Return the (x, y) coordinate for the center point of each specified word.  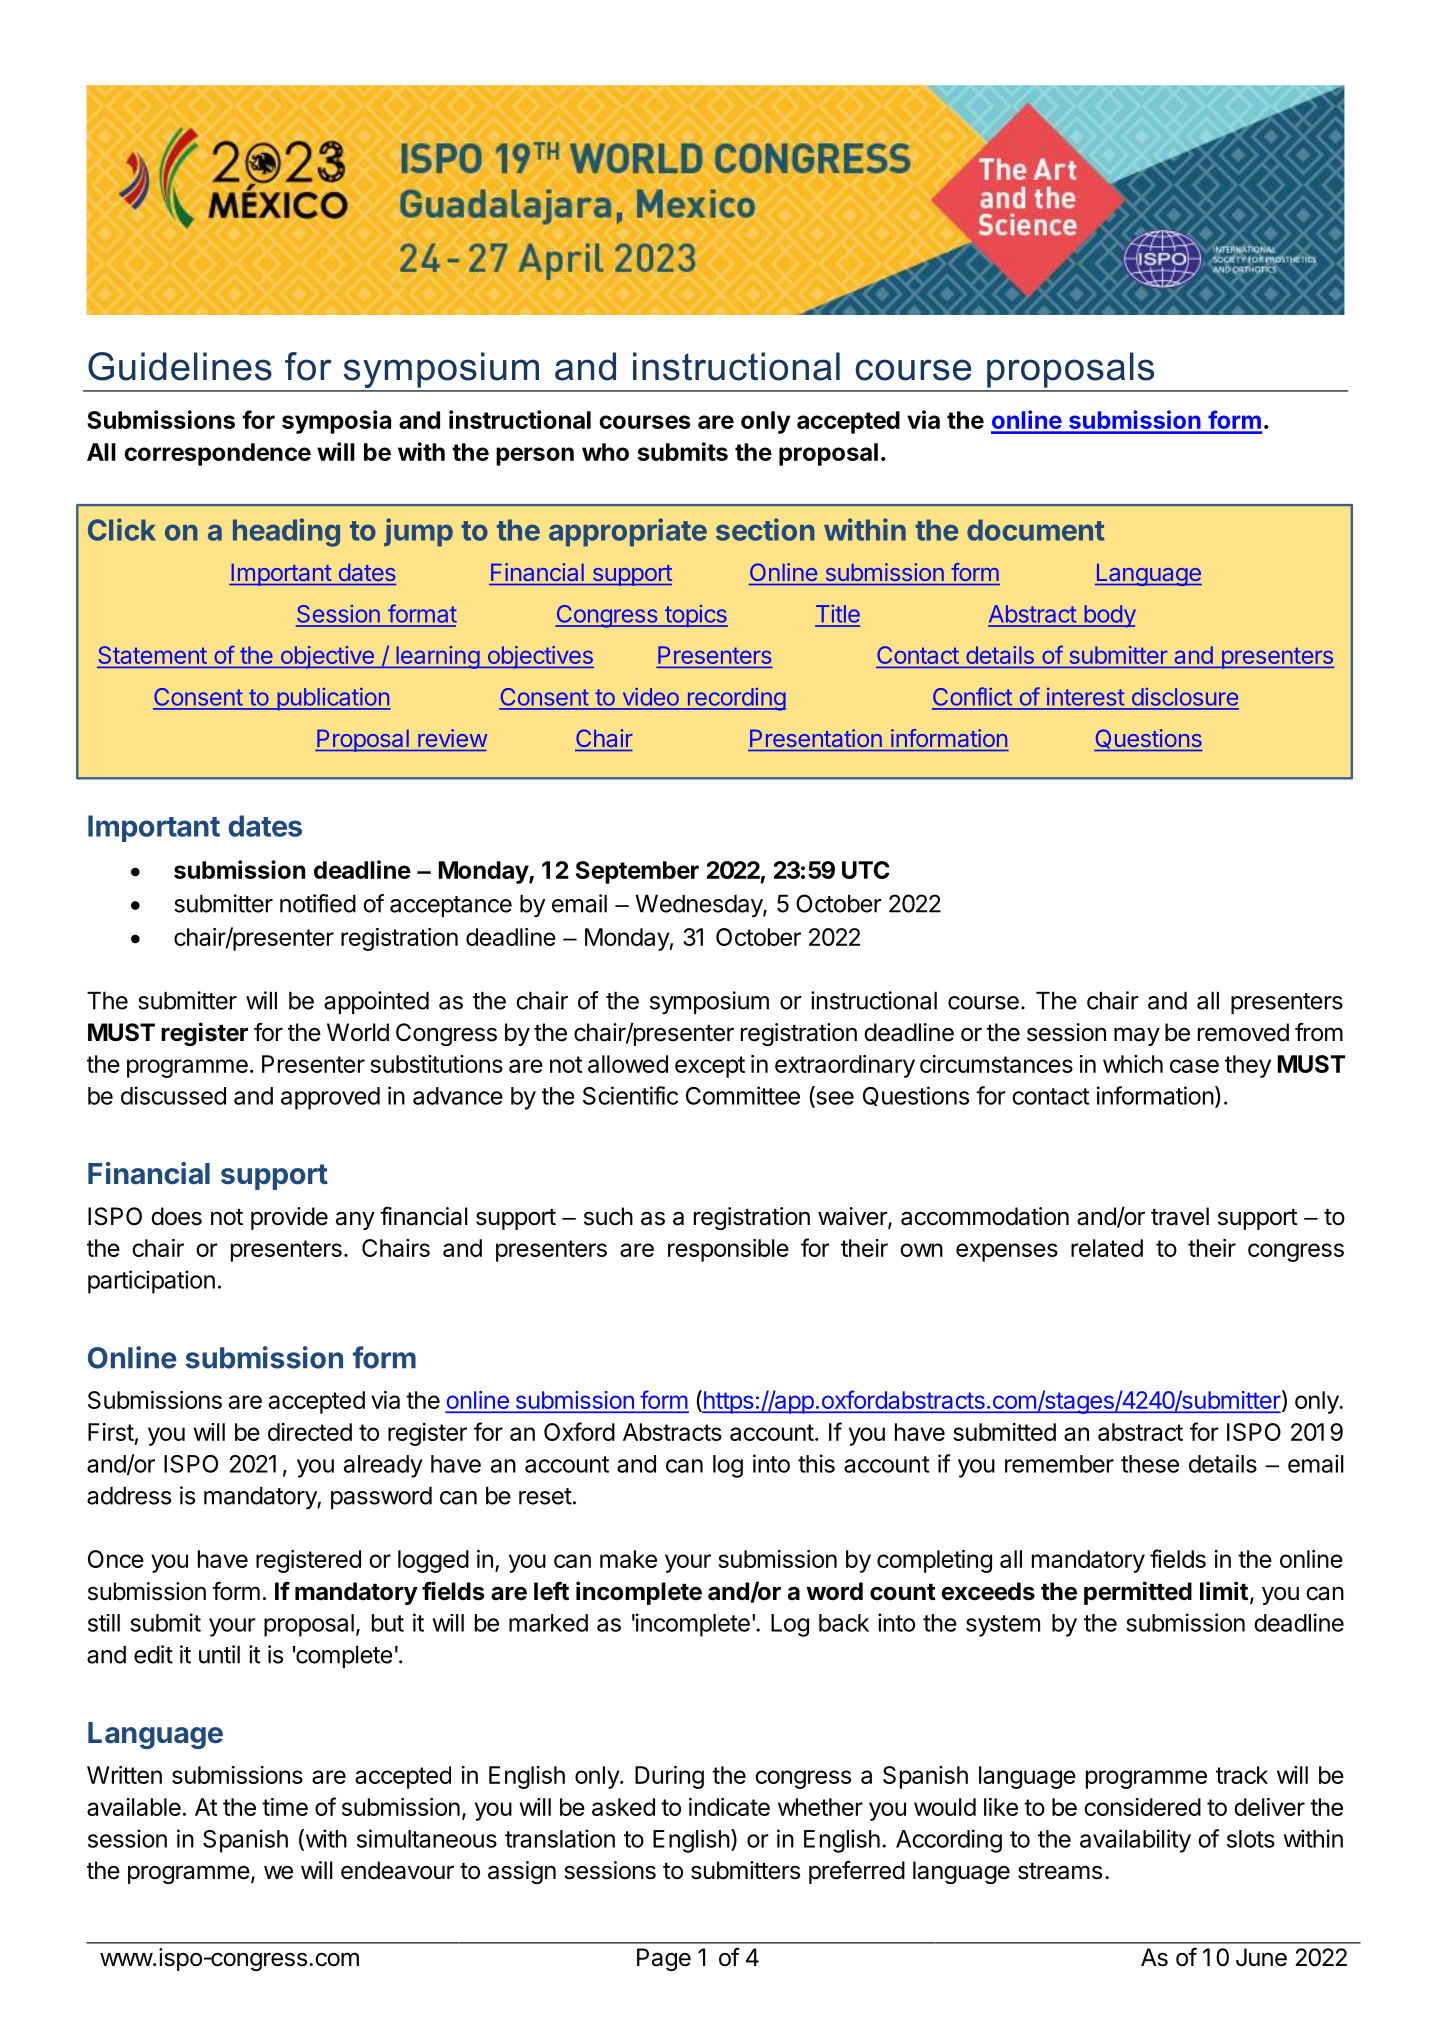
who (605, 452)
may (1137, 1036)
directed (310, 1432)
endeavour (397, 1870)
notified (318, 903)
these (1150, 1464)
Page (664, 1959)
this (816, 1463)
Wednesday (699, 906)
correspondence (217, 454)
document (1036, 530)
